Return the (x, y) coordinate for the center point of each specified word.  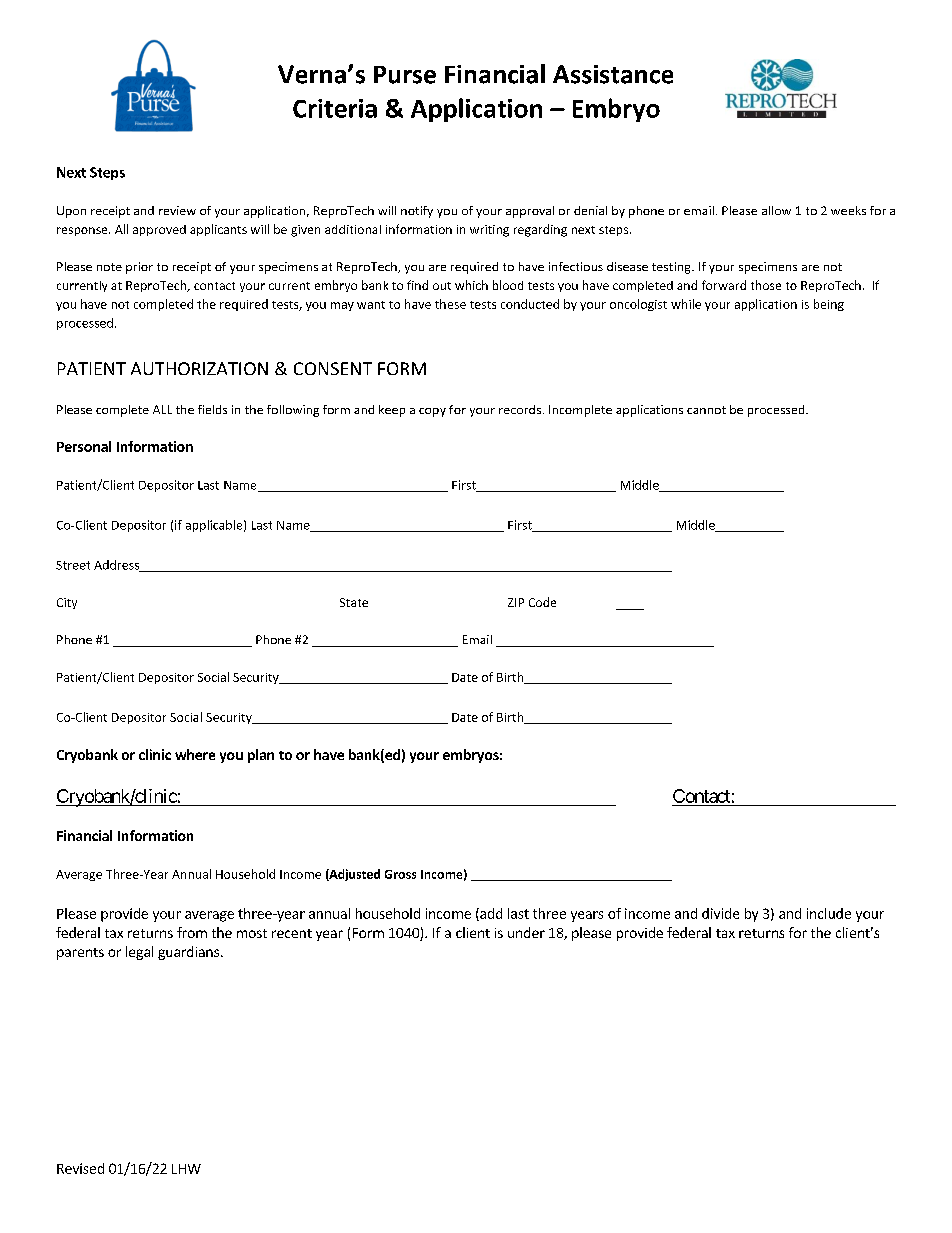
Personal (84, 446)
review (177, 210)
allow (776, 210)
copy (432, 412)
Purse (405, 75)
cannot (706, 410)
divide (720, 913)
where (195, 754)
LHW (186, 1169)
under (526, 932)
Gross (400, 874)
